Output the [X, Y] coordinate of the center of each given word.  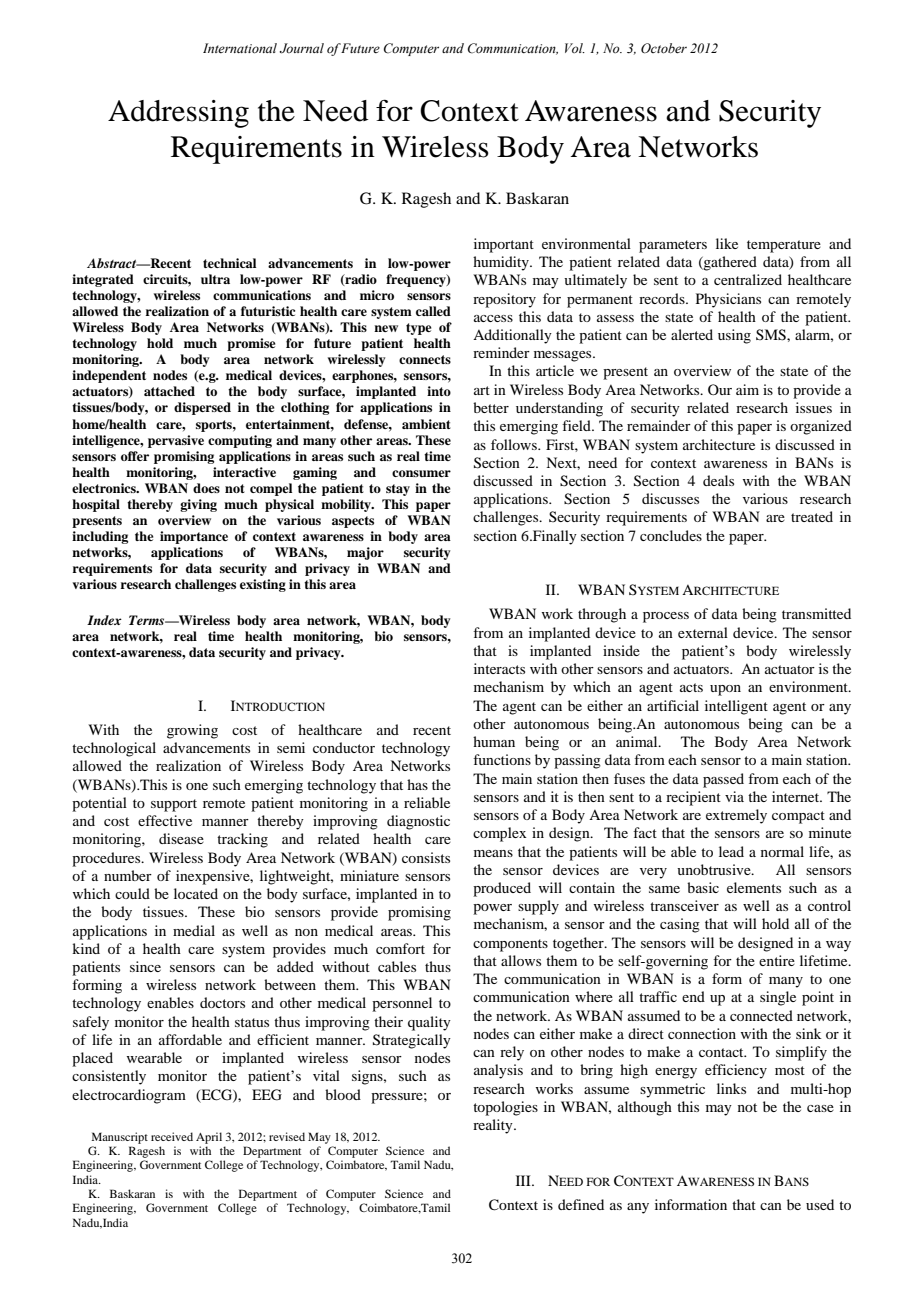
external [703, 632]
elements [754, 887]
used [820, 1204]
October [664, 48]
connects [425, 359]
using [734, 336]
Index [104, 620]
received [172, 1136]
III [524, 1180]
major [365, 553]
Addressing [178, 114]
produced [502, 889]
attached [169, 391]
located [196, 893]
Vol [575, 48]
